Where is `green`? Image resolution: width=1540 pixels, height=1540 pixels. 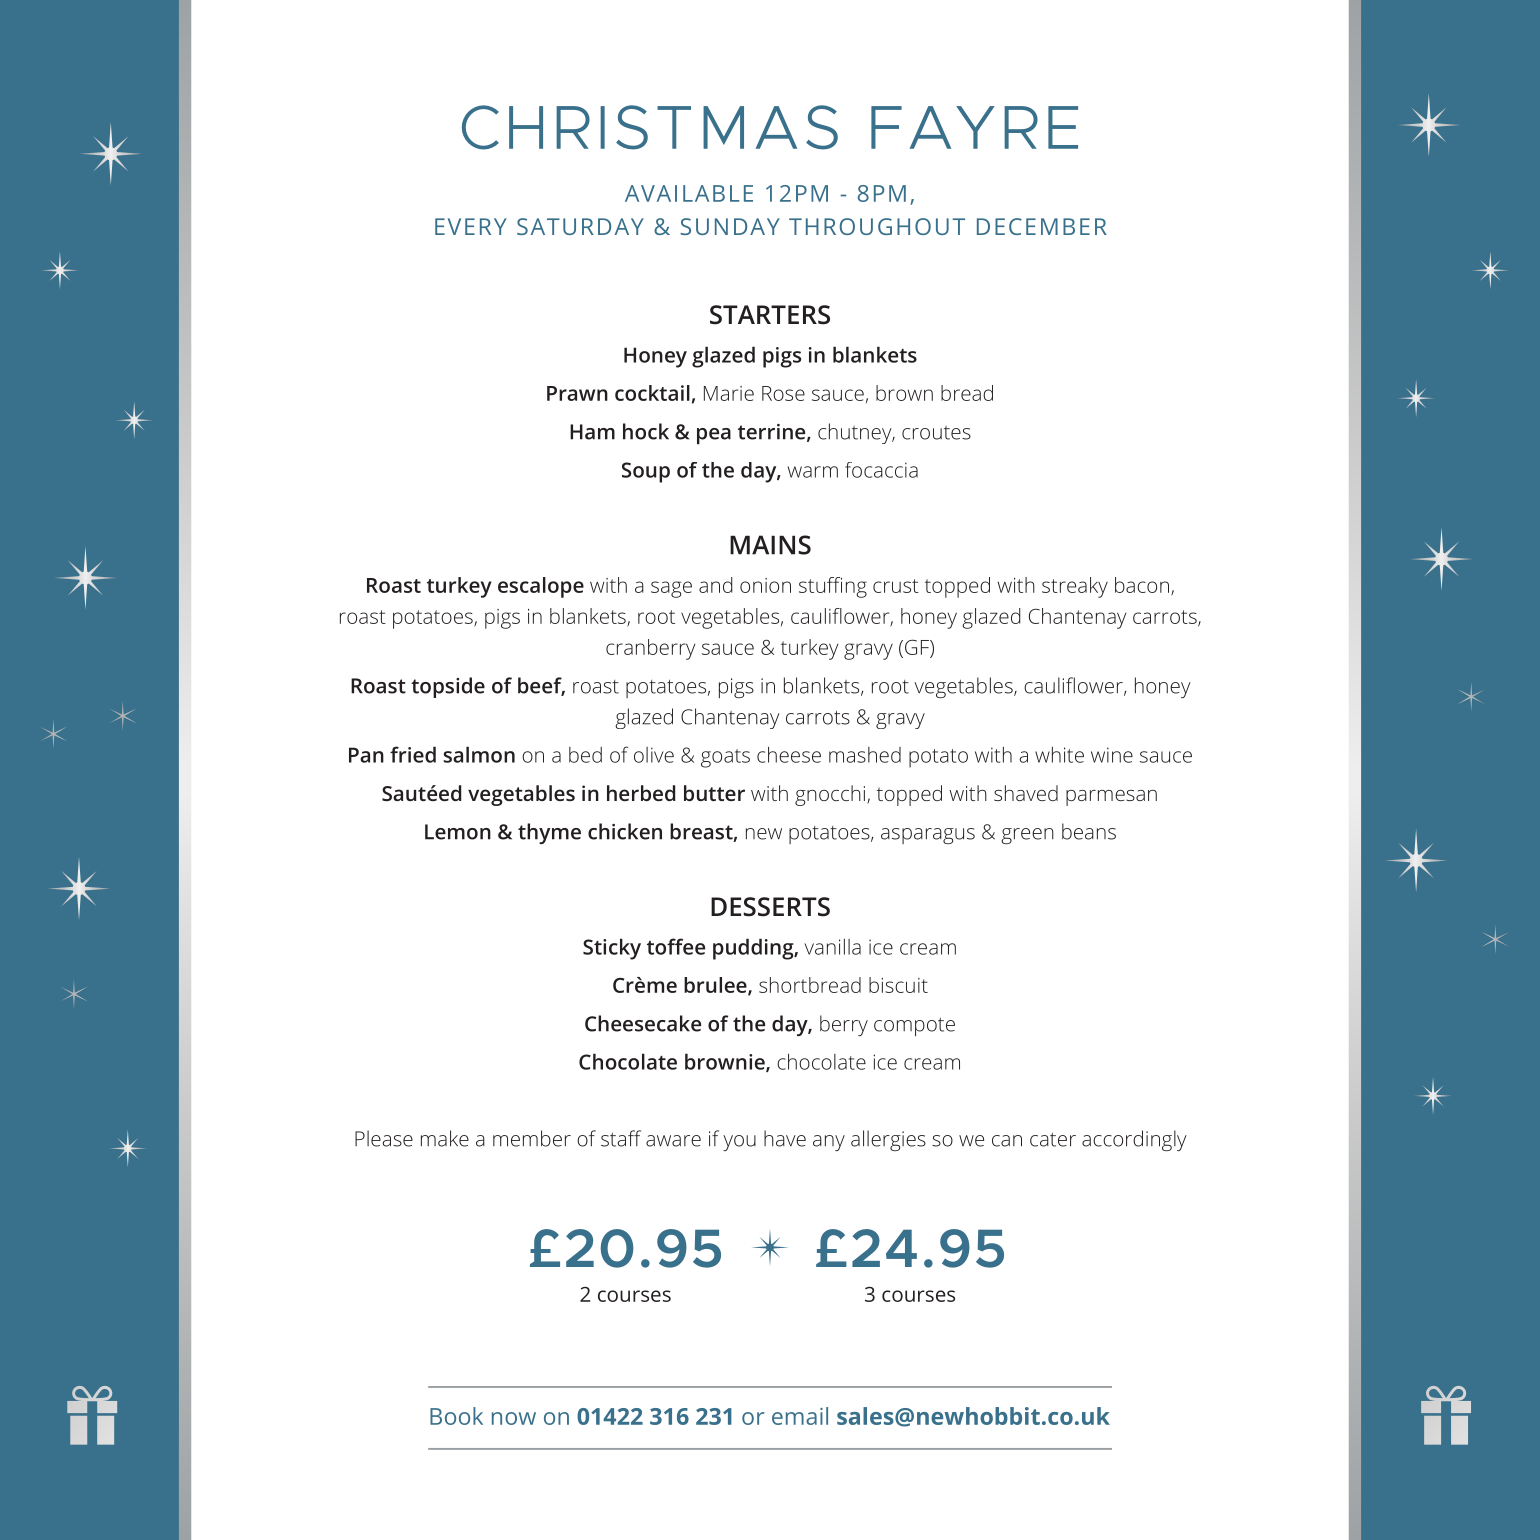
green is located at coordinates (1027, 836).
